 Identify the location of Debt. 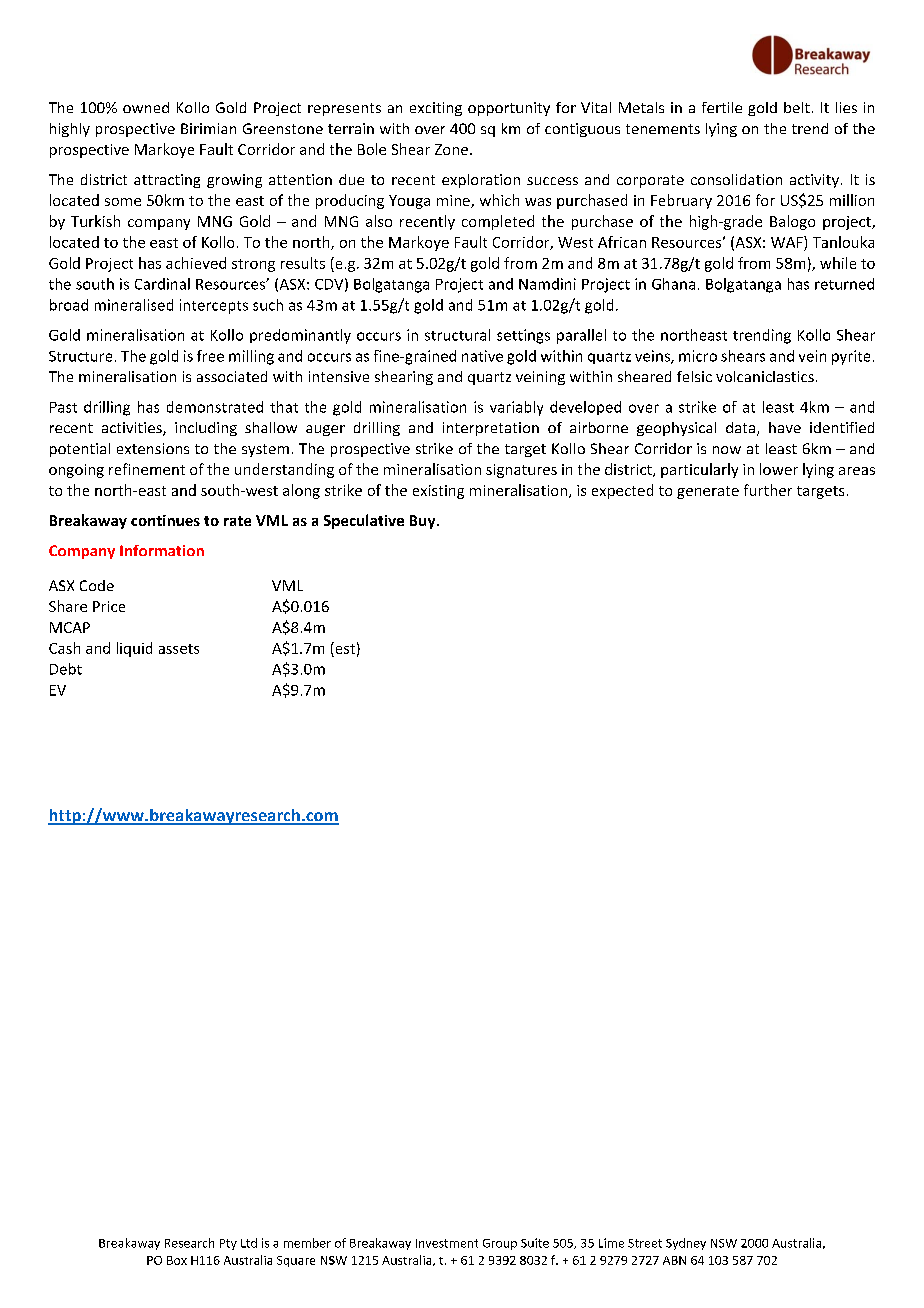
(66, 669).
